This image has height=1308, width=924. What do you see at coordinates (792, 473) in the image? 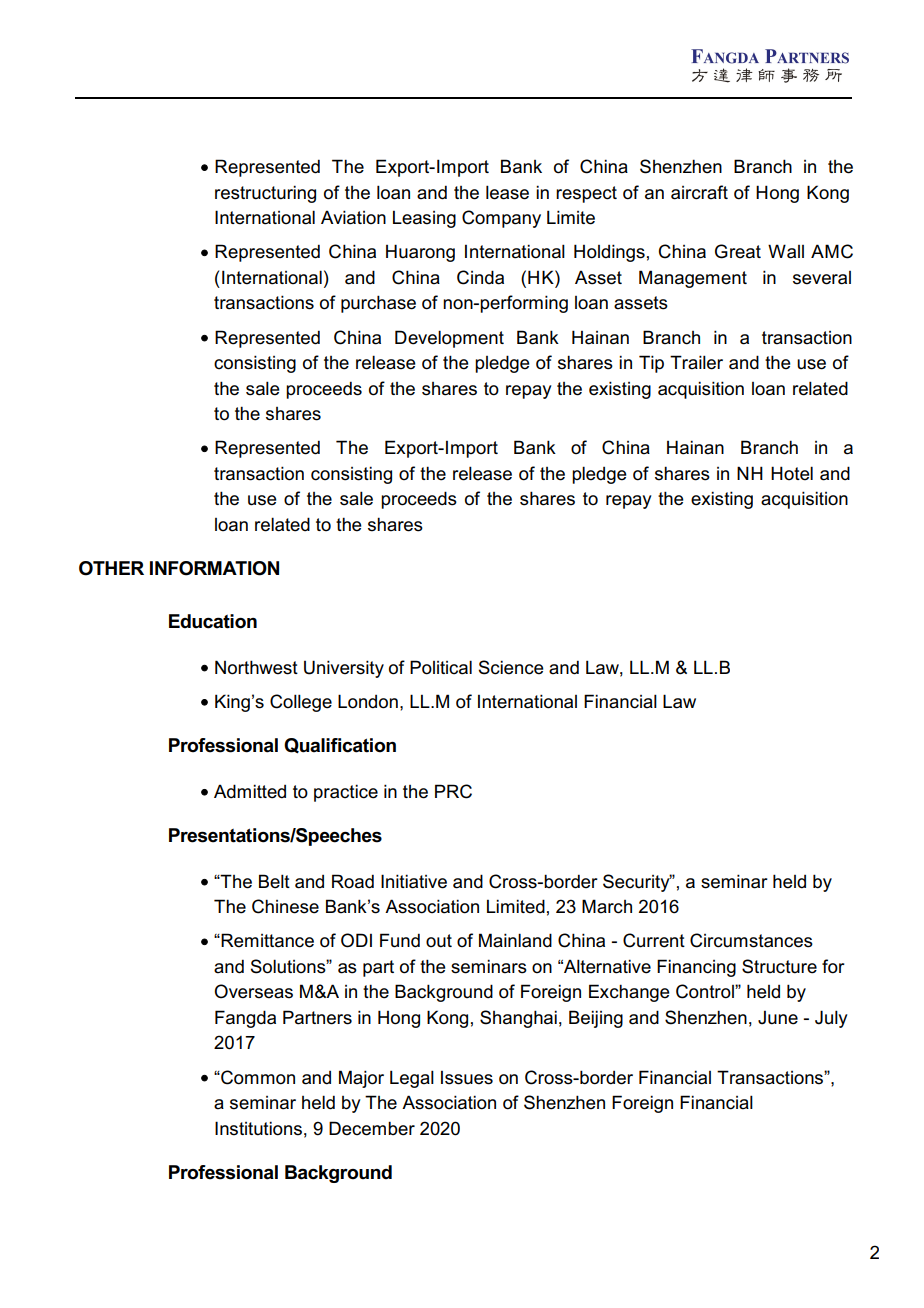
I see `Hotel` at bounding box center [792, 473].
